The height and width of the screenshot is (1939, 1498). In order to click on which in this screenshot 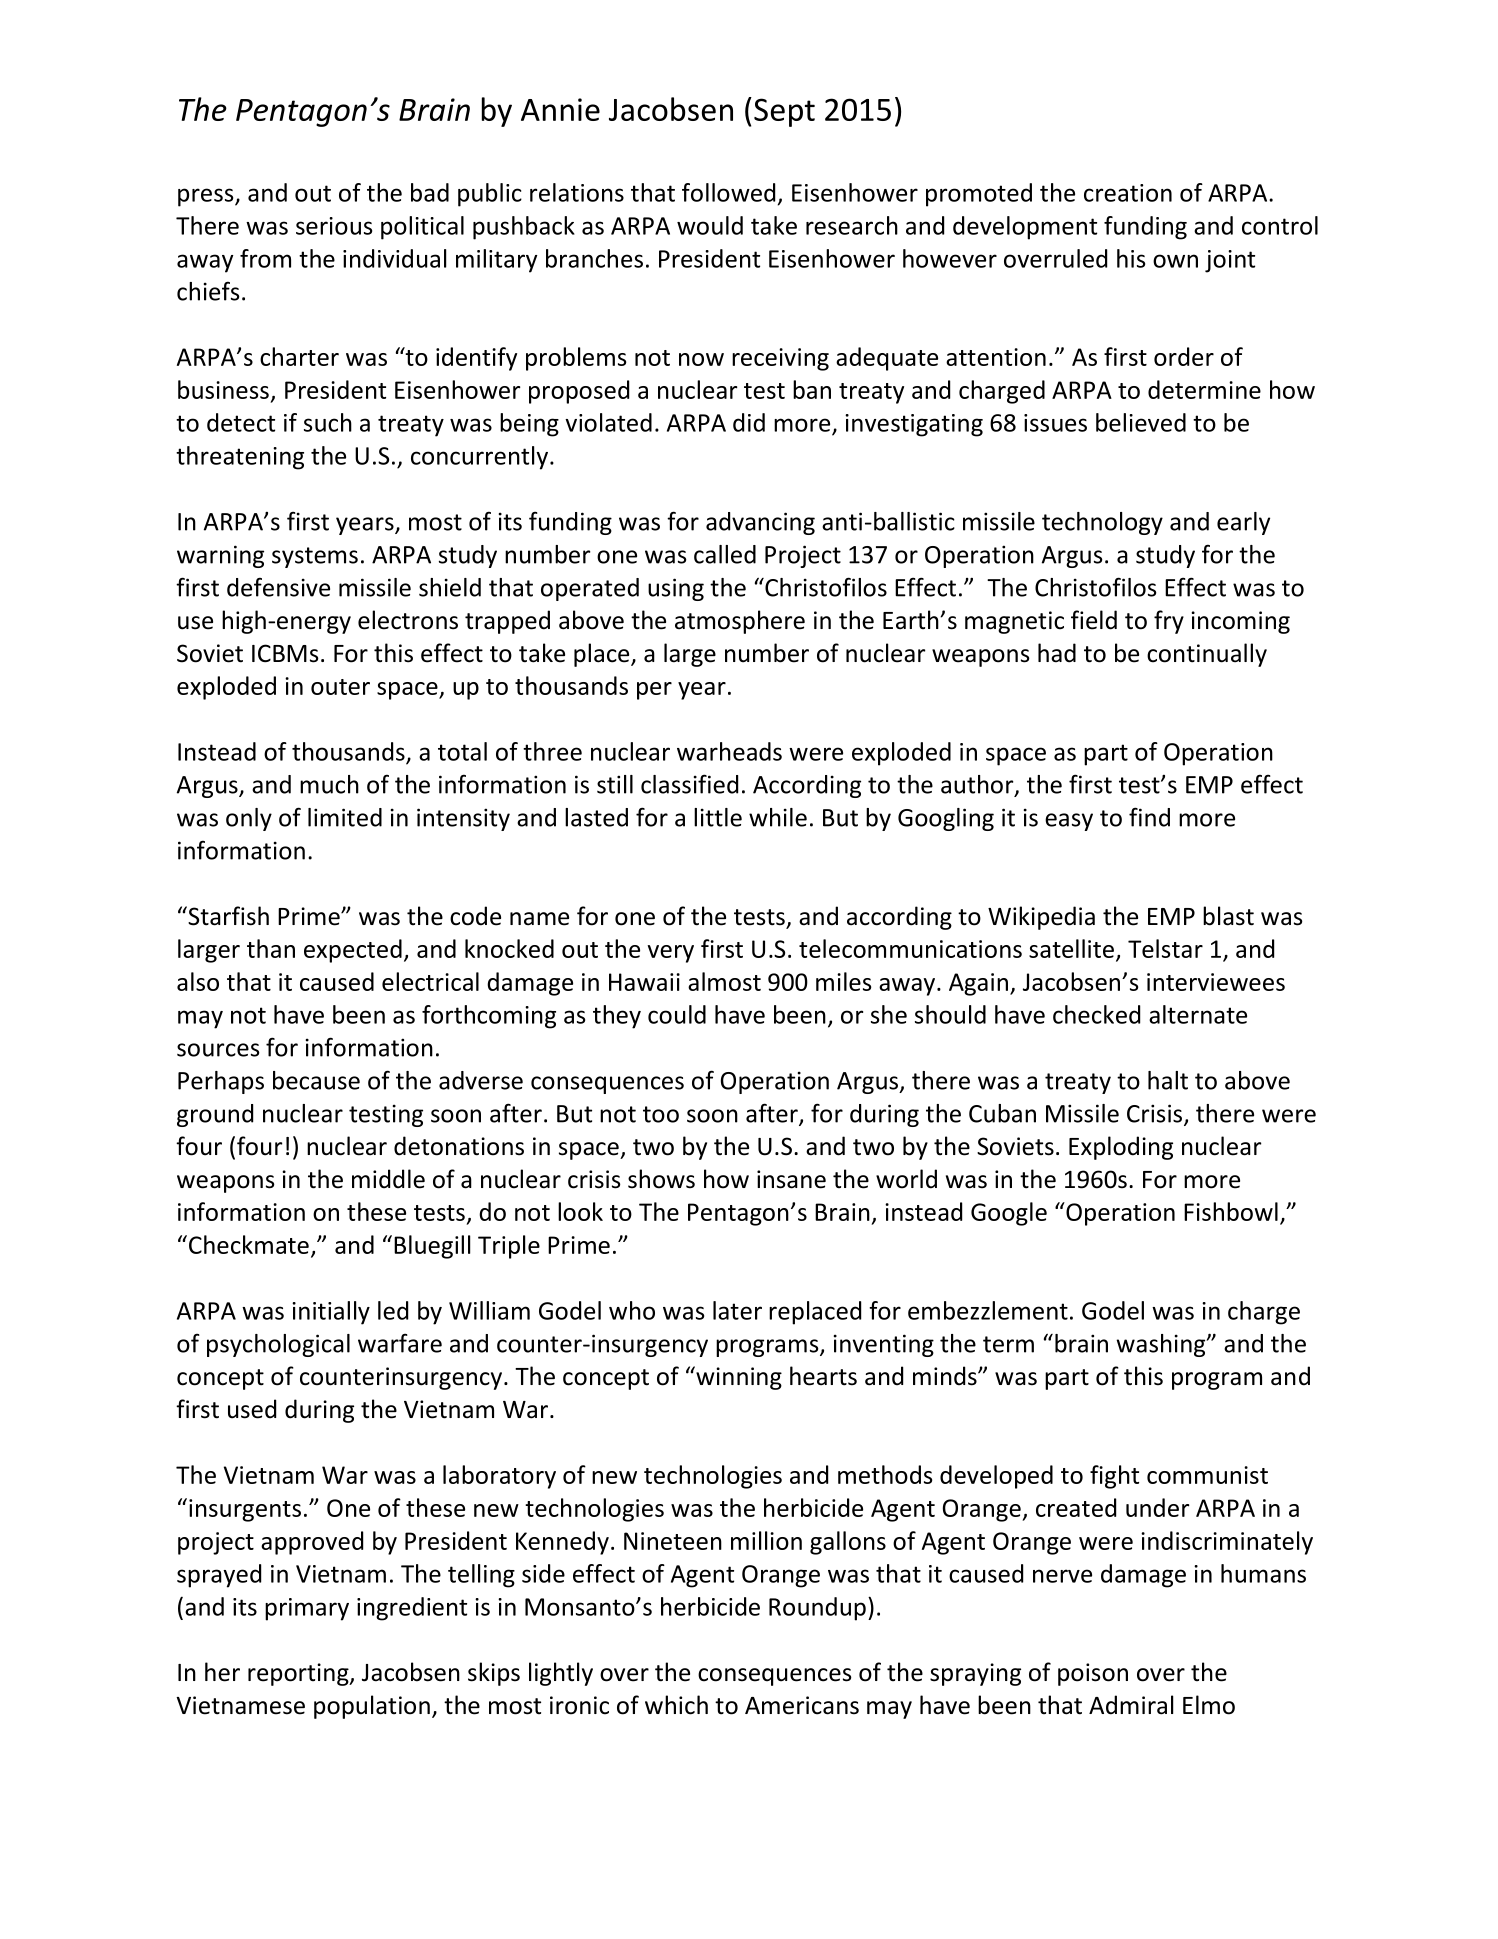, I will do `click(676, 1705)`.
